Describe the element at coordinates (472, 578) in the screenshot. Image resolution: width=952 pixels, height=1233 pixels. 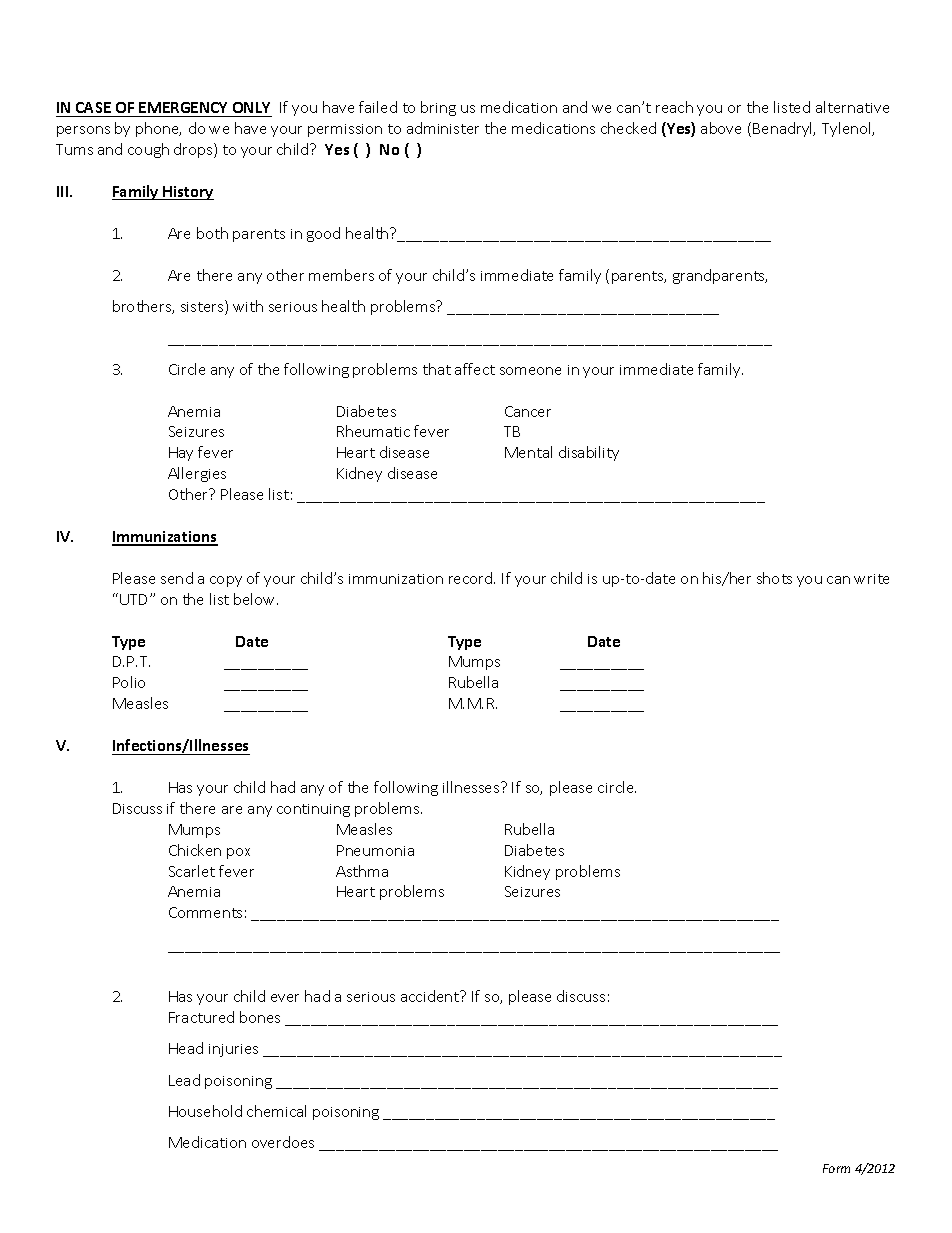
I see `record` at that location.
